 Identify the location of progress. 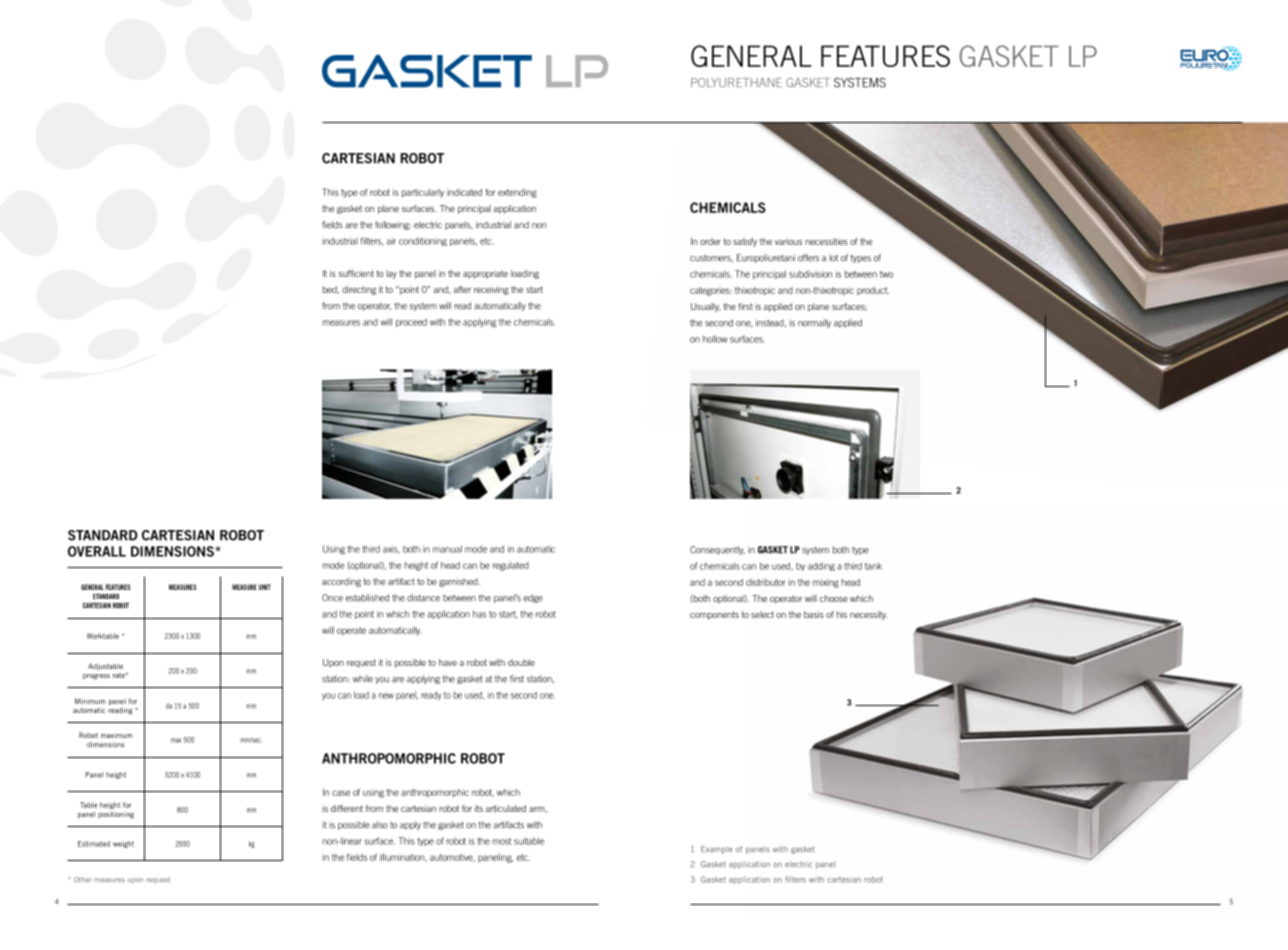
(96, 677).
